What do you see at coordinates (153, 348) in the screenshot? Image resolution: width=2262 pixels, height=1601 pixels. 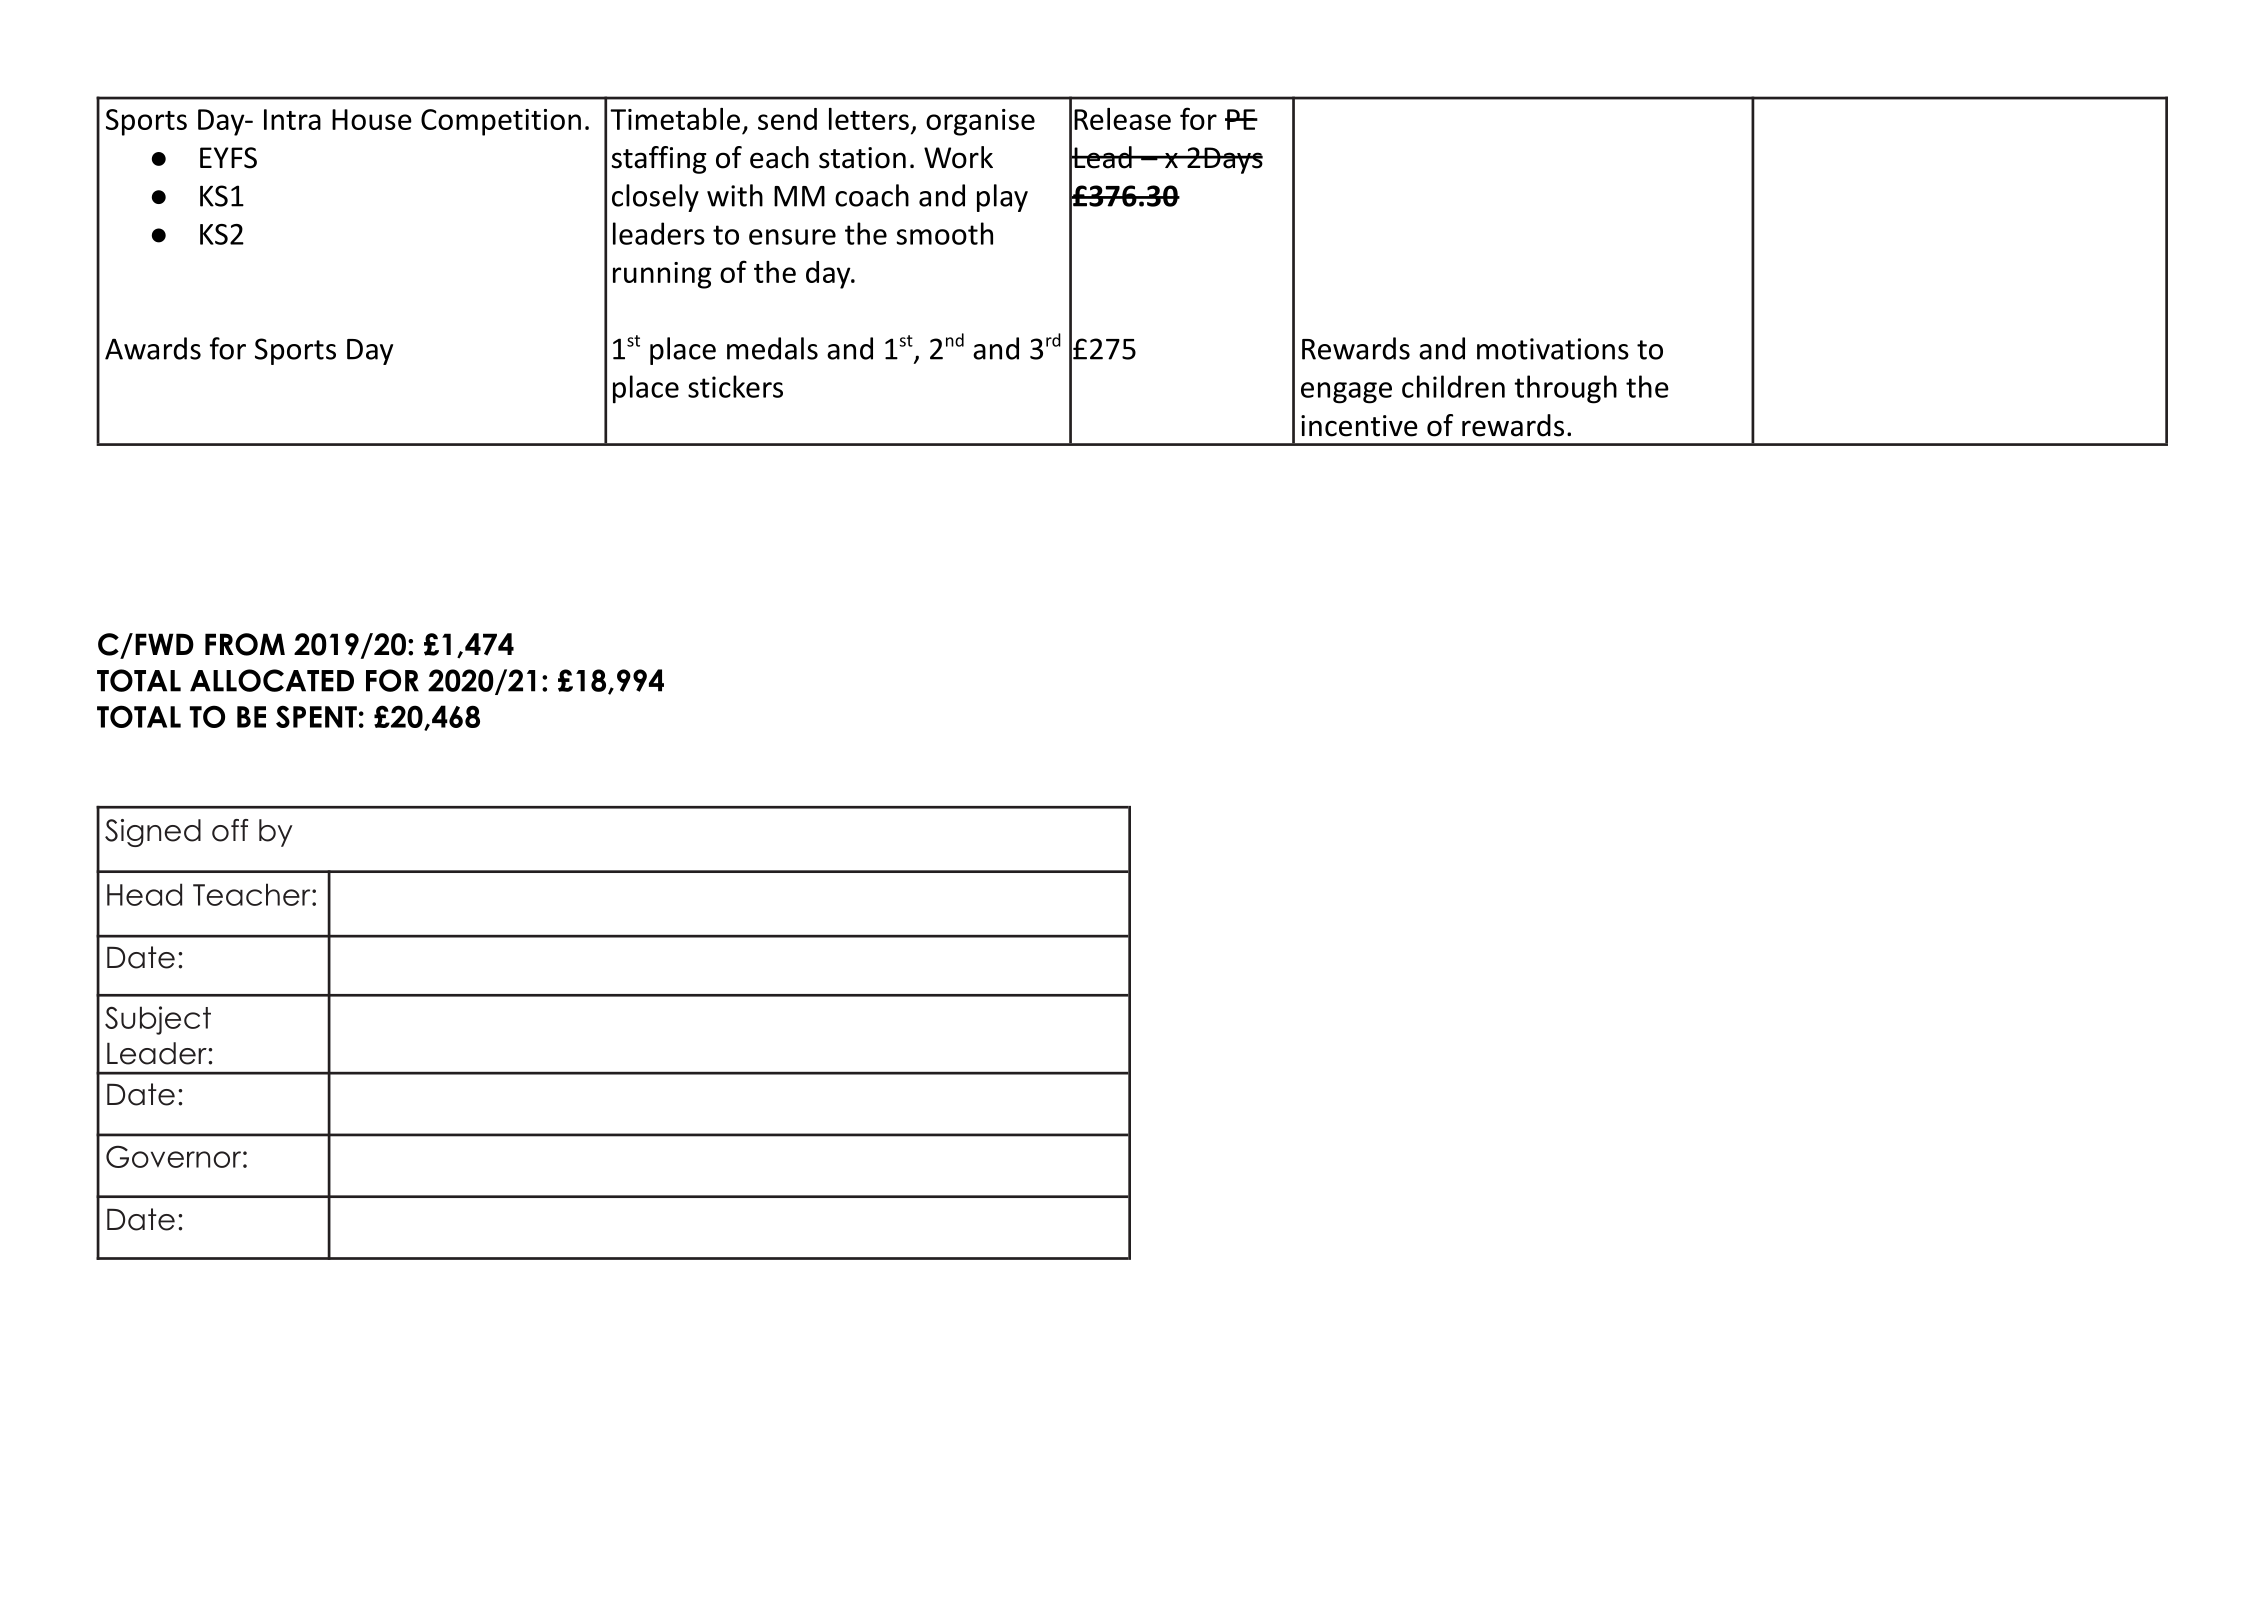 I see `Awards` at bounding box center [153, 348].
